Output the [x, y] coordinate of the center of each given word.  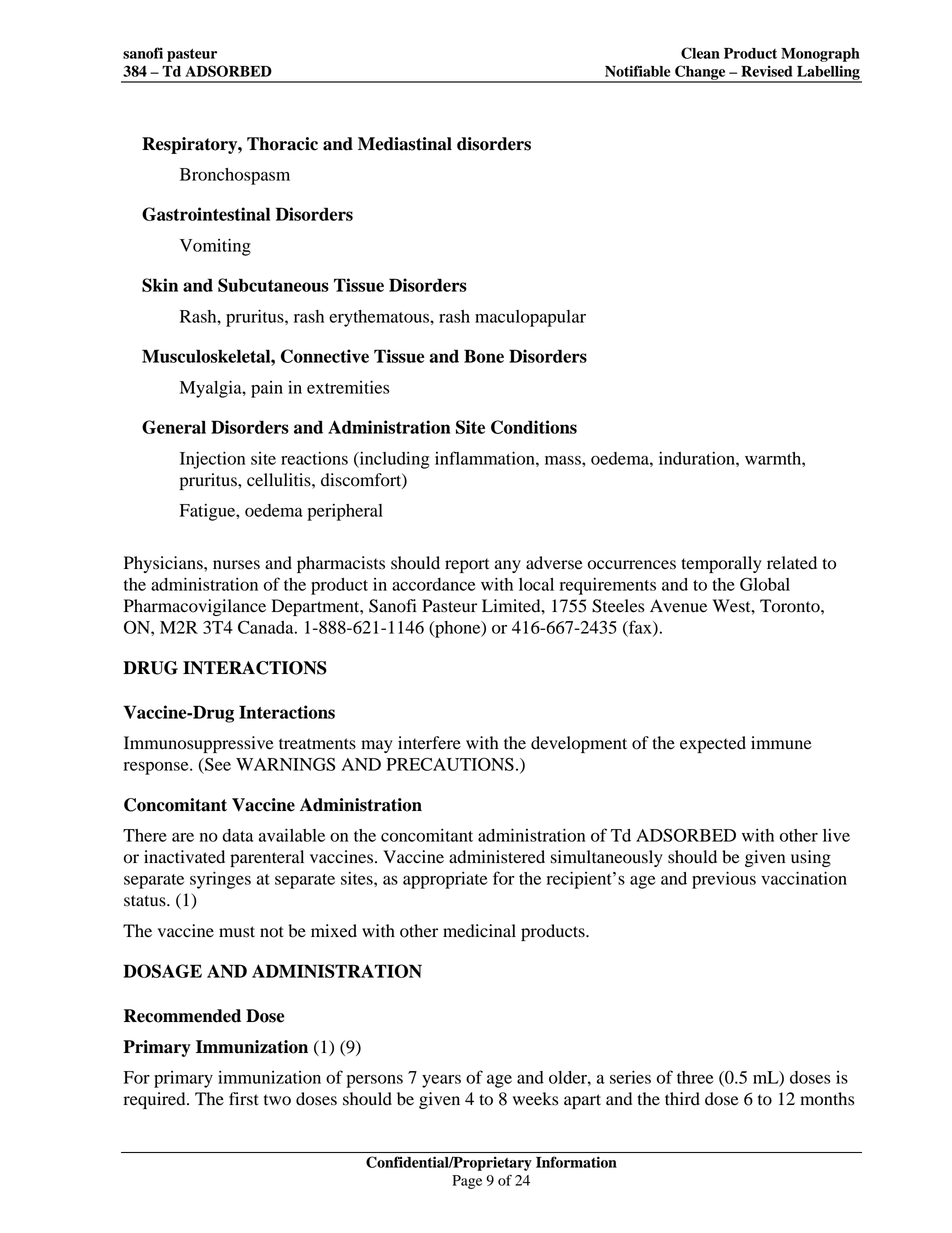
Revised [767, 71]
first [244, 1099]
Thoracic [282, 144]
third [682, 1099]
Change [700, 73]
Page [467, 1182]
